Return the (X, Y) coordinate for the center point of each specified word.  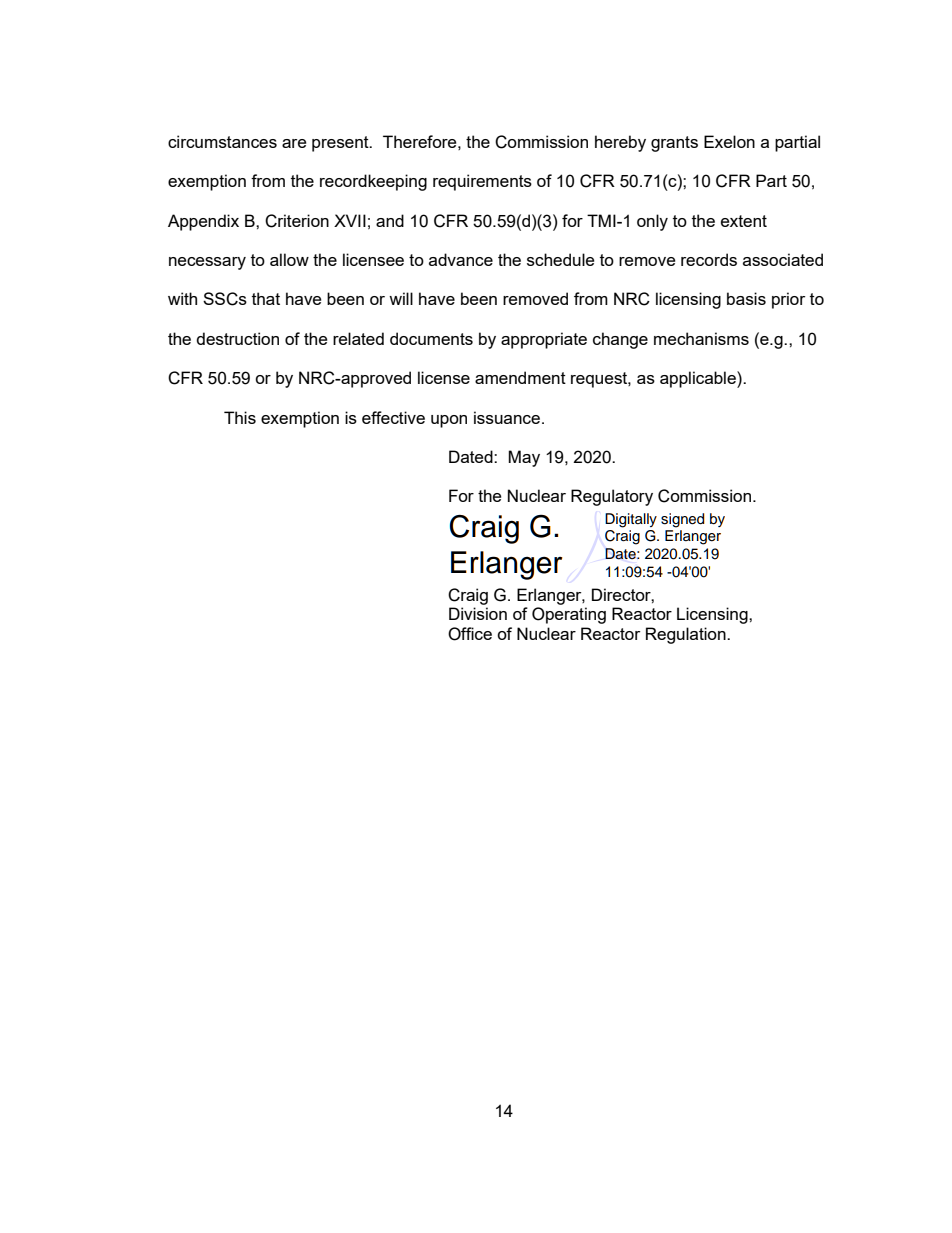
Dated (472, 456)
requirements (482, 182)
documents (431, 338)
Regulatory (612, 497)
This (240, 417)
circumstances (222, 141)
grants (674, 144)
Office (470, 634)
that (266, 298)
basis (746, 298)
